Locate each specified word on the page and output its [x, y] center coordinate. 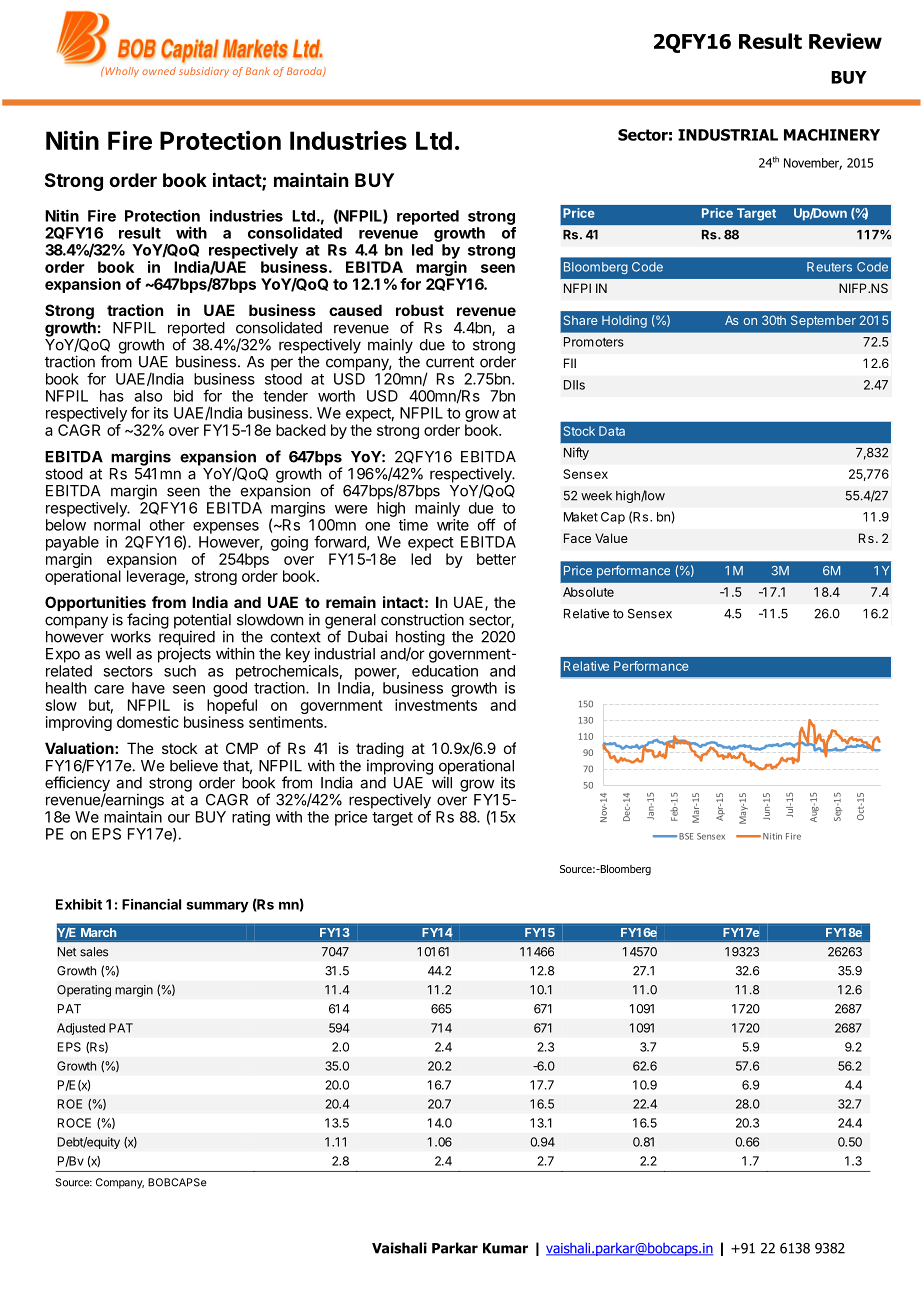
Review [845, 41]
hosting [420, 639]
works [131, 637]
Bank [258, 71]
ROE [70, 1104]
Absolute [588, 592]
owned [159, 71]
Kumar [505, 1248]
